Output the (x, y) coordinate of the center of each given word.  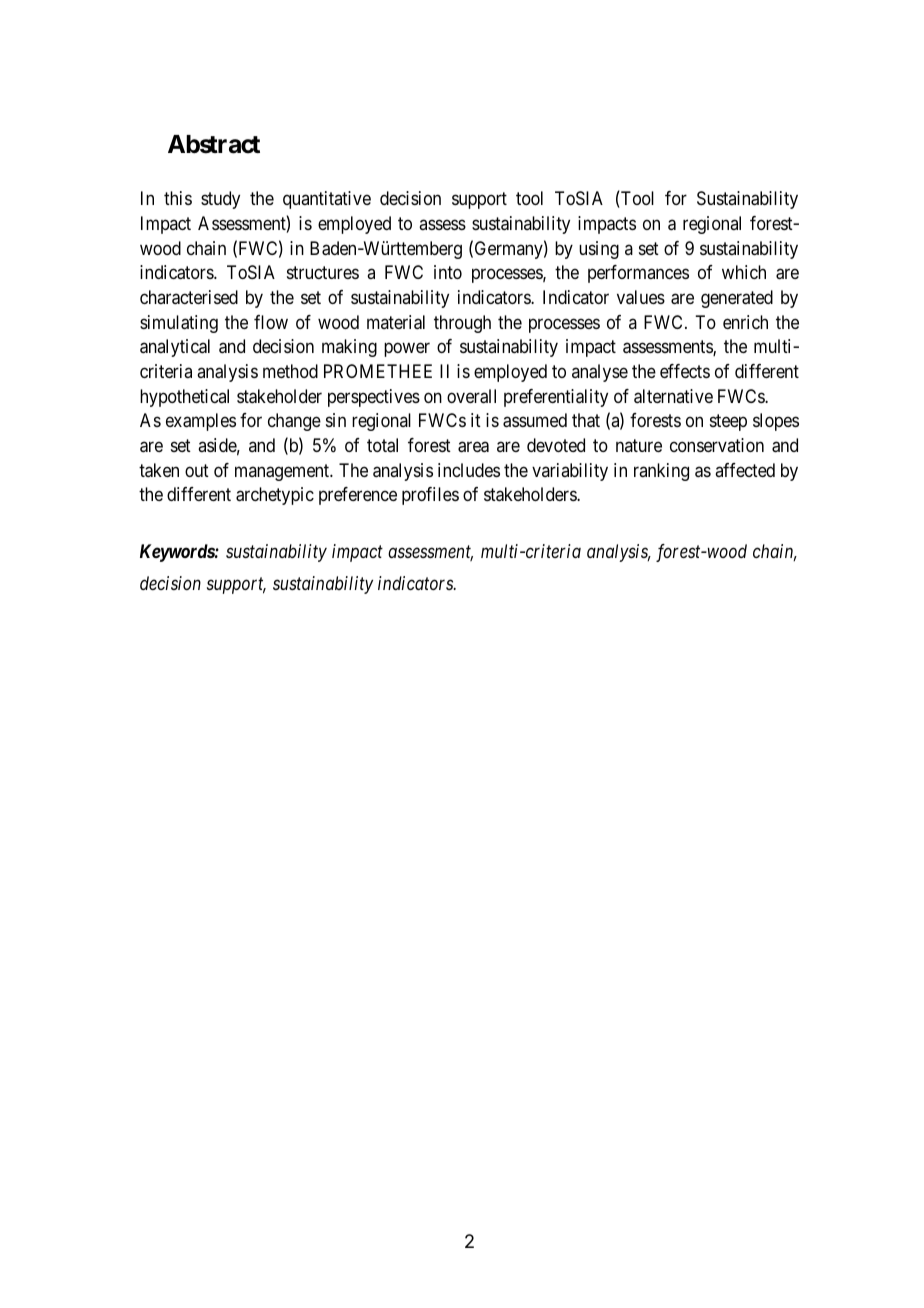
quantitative (327, 200)
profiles (430, 496)
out (197, 470)
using (599, 250)
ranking (661, 472)
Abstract (214, 144)
